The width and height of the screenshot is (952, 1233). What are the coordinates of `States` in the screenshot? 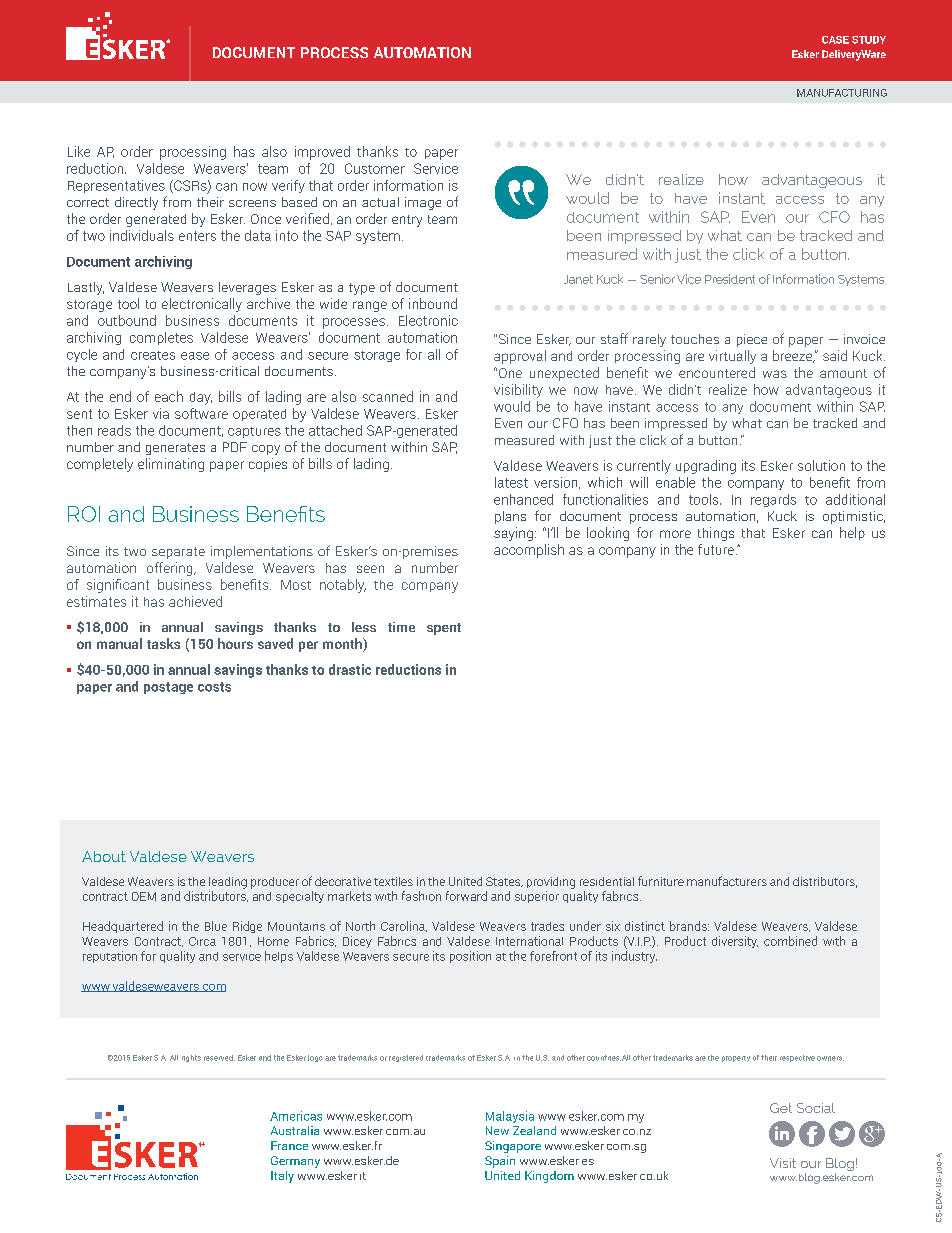 It's located at (504, 882).
